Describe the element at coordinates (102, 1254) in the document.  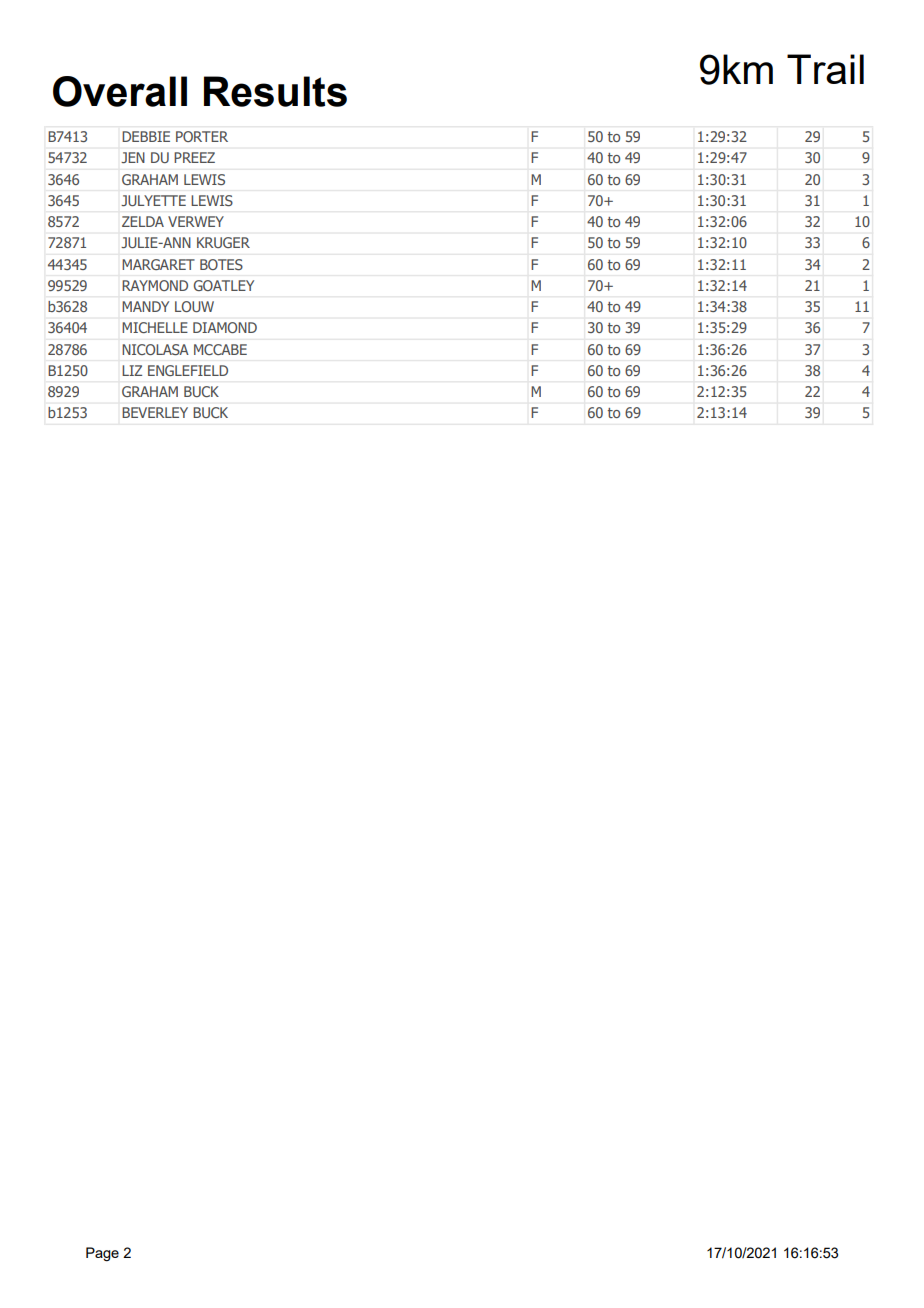
I see `Page` at that location.
